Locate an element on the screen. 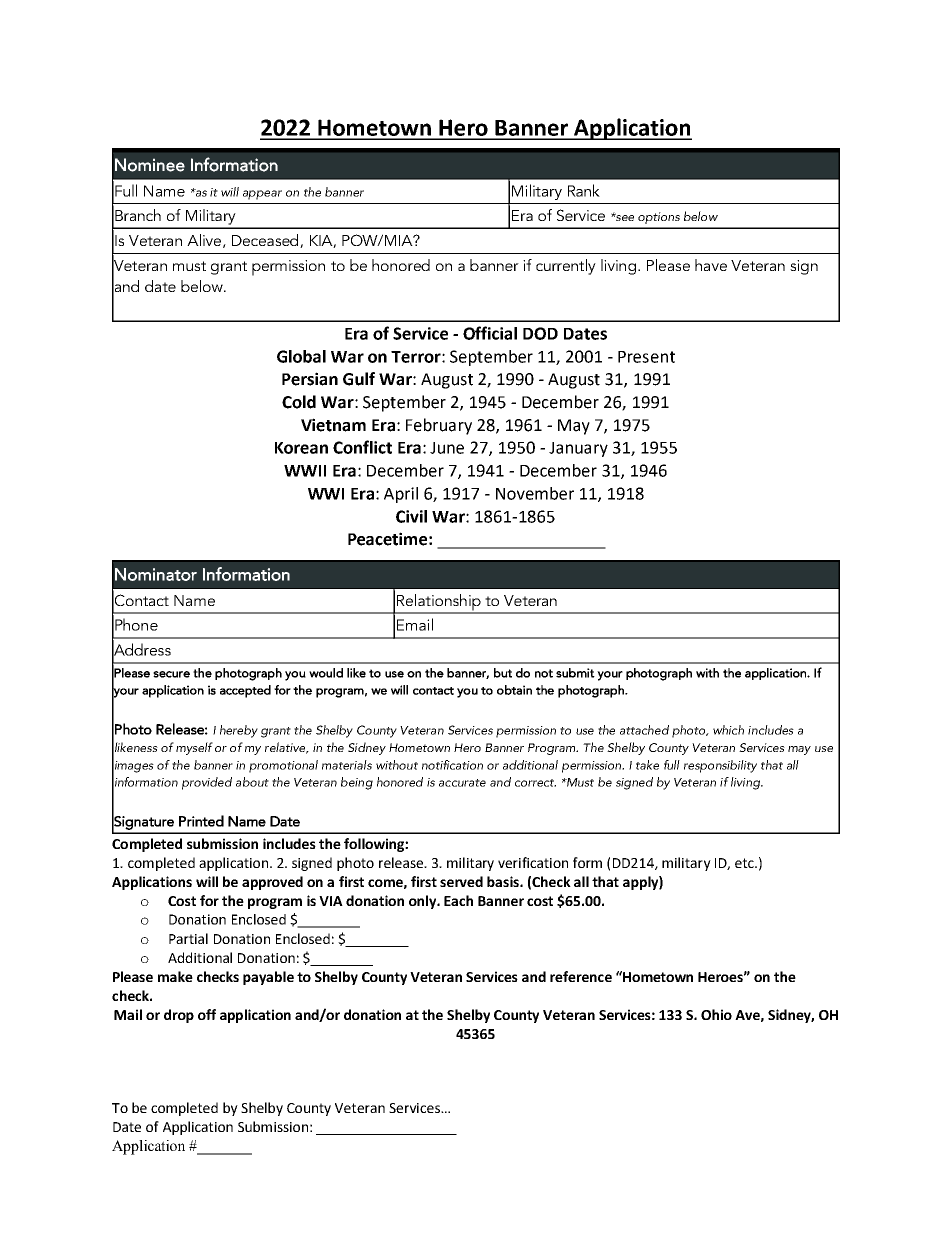 The width and height of the screenshot is (952, 1233). options is located at coordinates (659, 218).
